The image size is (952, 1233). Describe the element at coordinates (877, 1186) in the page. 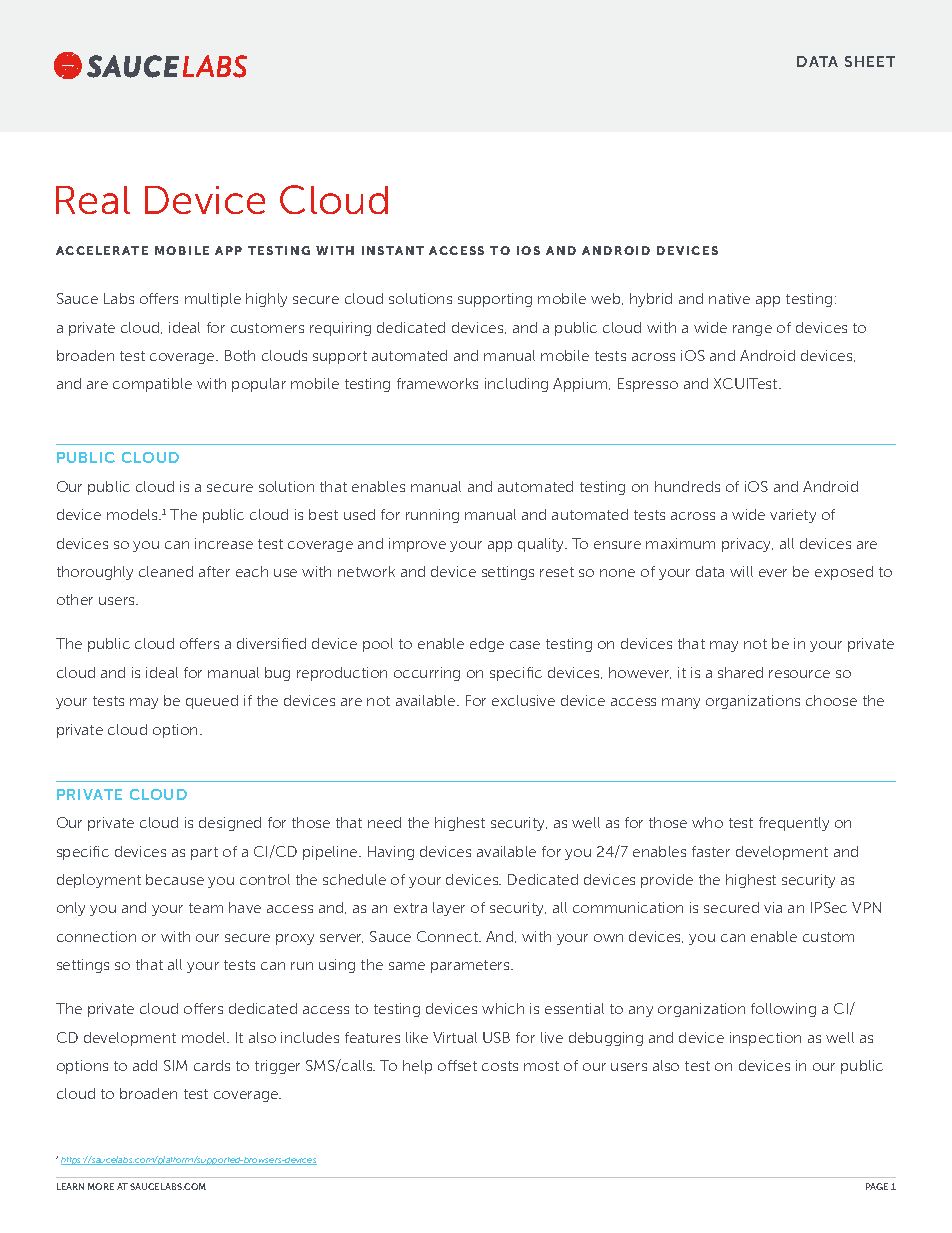

I see `PAGE` at that location.
